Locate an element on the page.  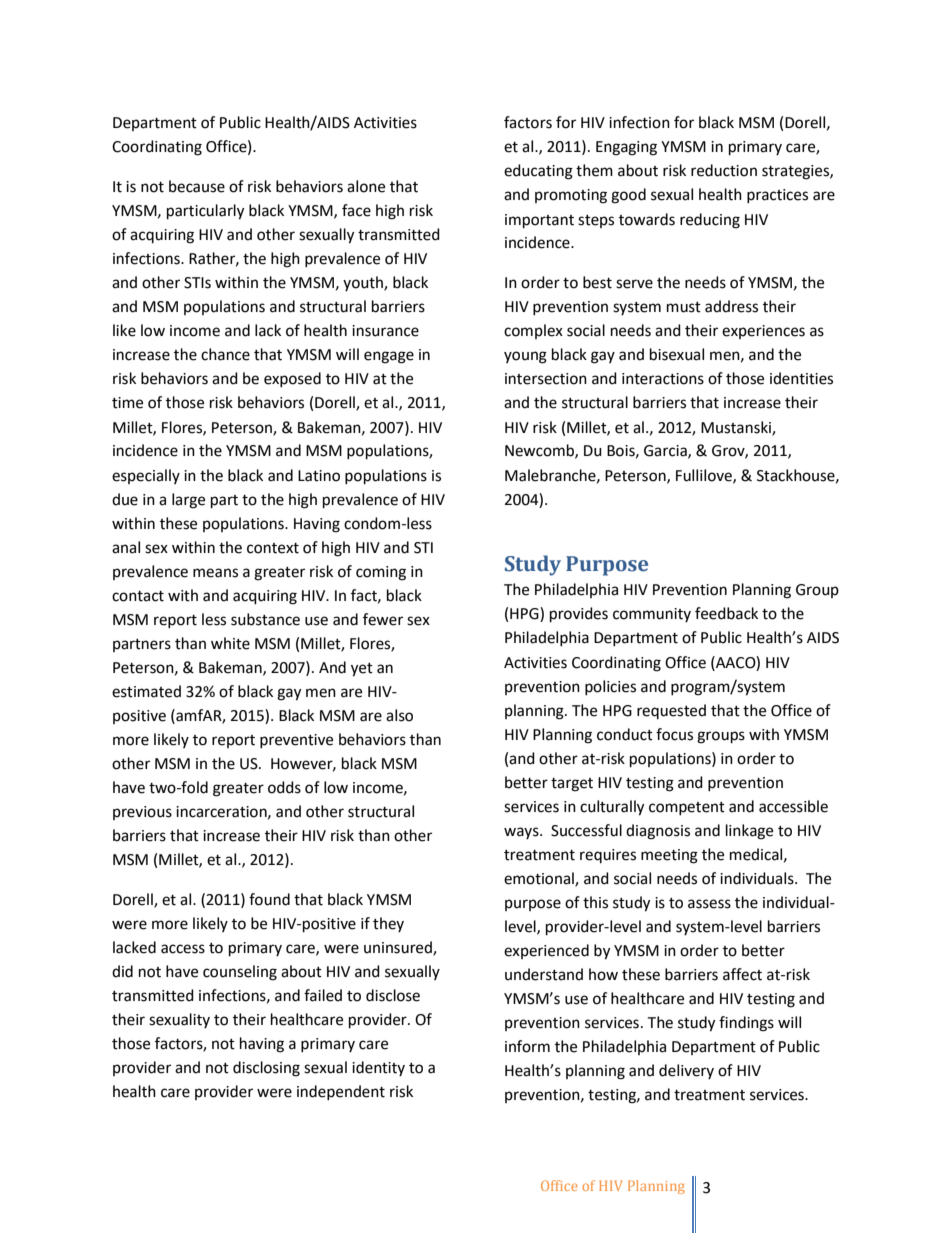
disclosing is located at coordinates (266, 1069).
